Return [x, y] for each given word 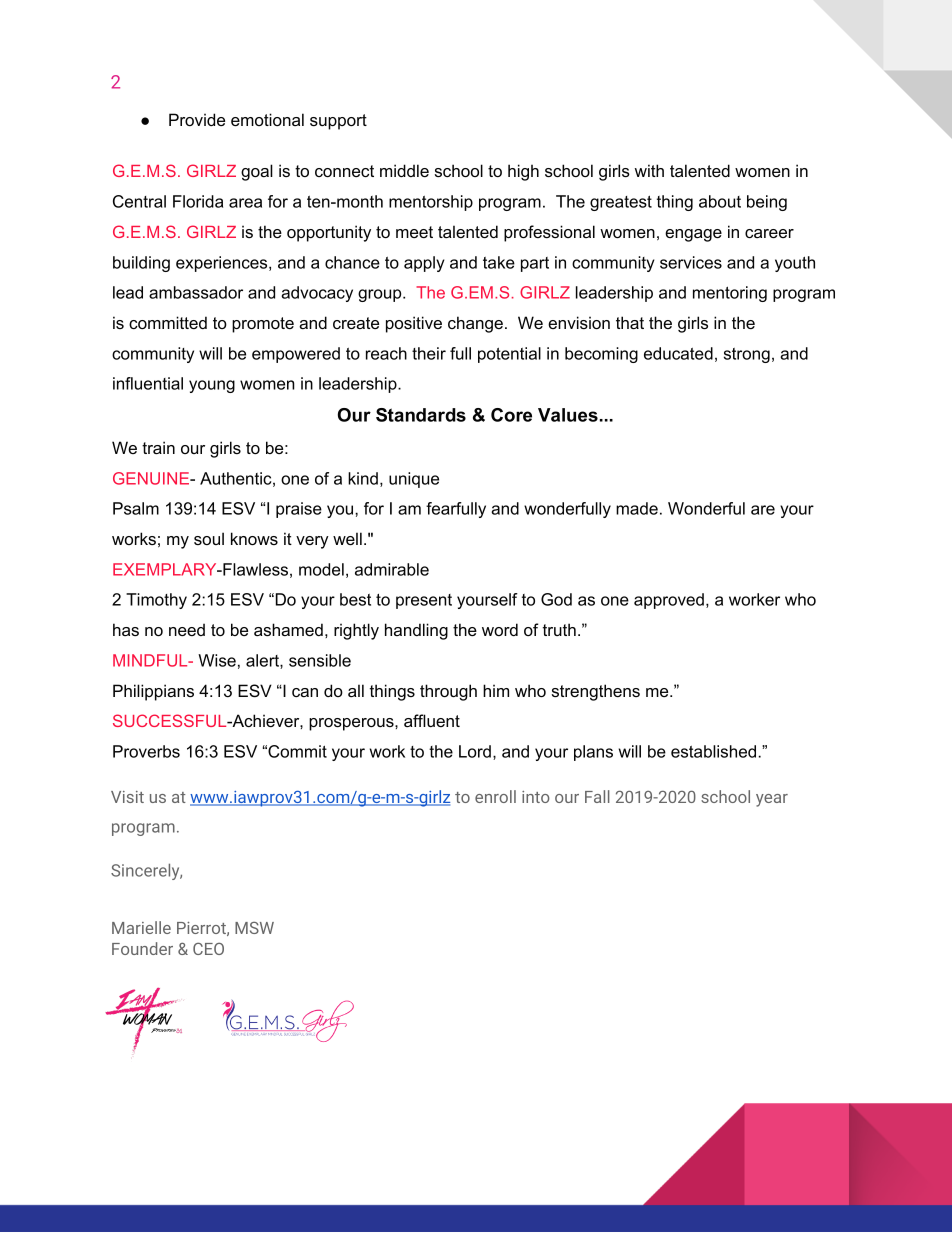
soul [209, 538]
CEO [208, 949]
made [637, 508]
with [649, 170]
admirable [392, 569]
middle [404, 170]
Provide [197, 119]
